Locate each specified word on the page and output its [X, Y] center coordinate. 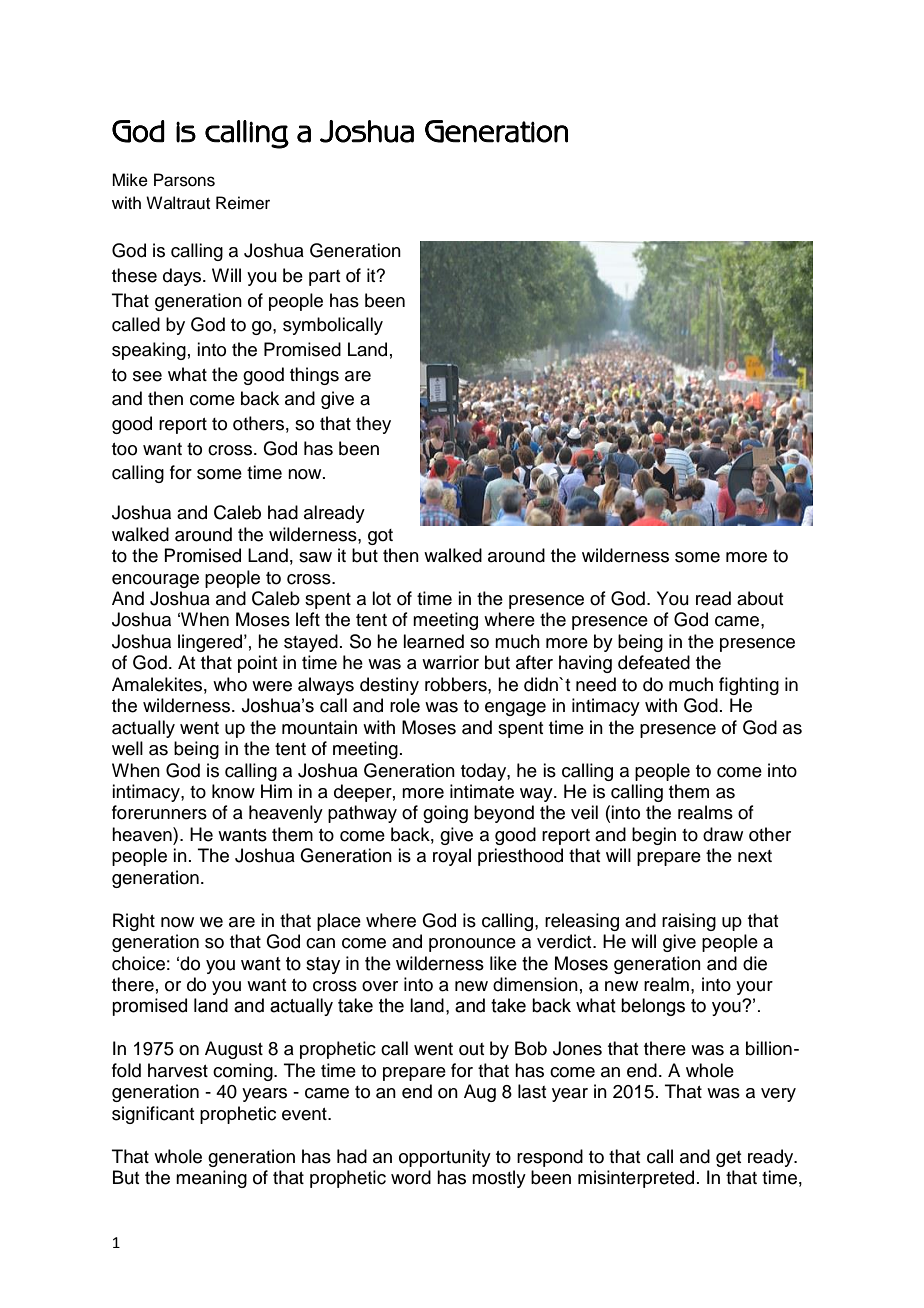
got [380, 537]
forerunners [159, 812]
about [760, 598]
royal [452, 857]
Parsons [184, 180]
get [728, 1159]
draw [723, 834]
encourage [155, 581]
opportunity [445, 1158]
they [373, 425]
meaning [211, 1179]
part [324, 278]
